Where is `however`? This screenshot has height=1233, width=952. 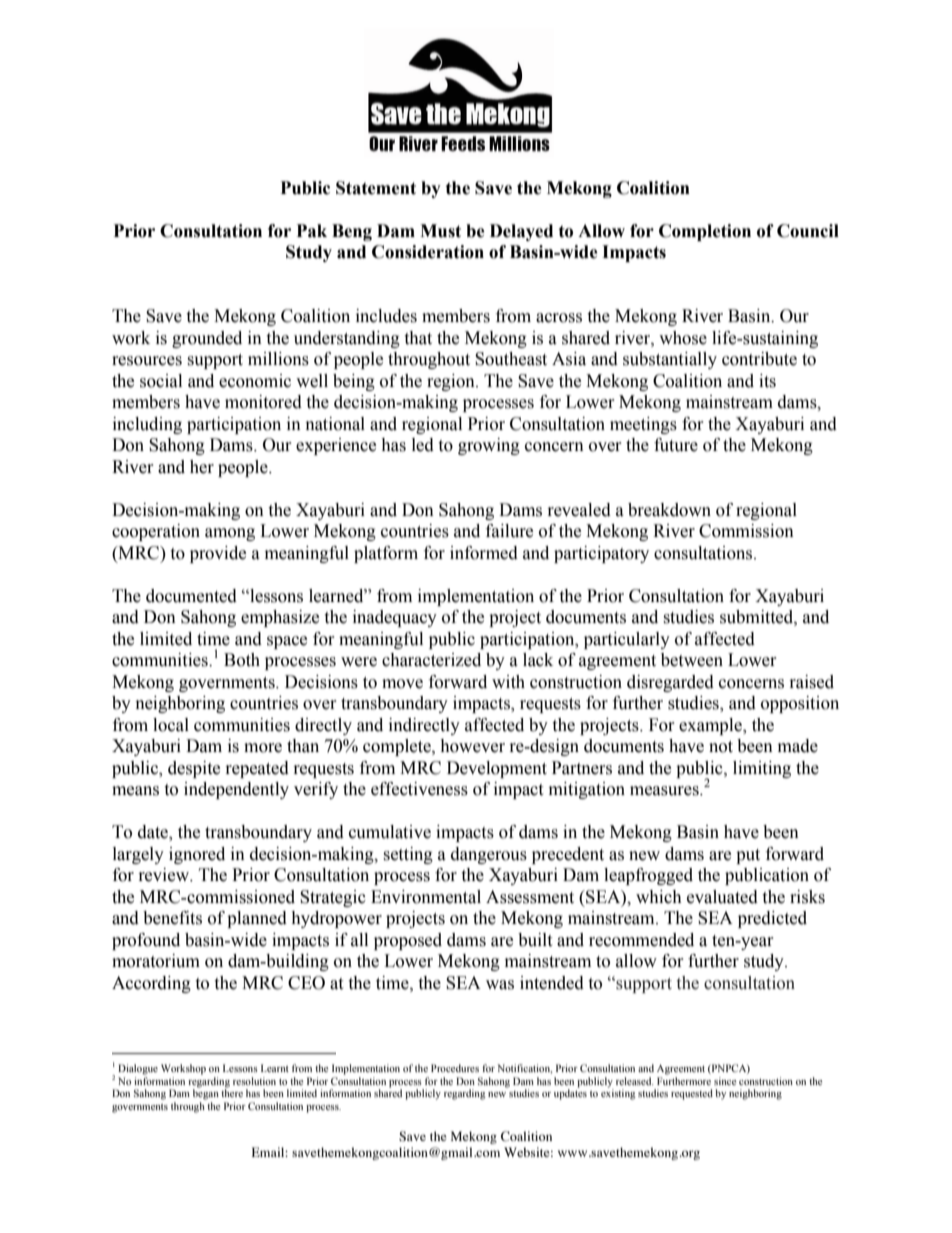 however is located at coordinates (472, 746).
